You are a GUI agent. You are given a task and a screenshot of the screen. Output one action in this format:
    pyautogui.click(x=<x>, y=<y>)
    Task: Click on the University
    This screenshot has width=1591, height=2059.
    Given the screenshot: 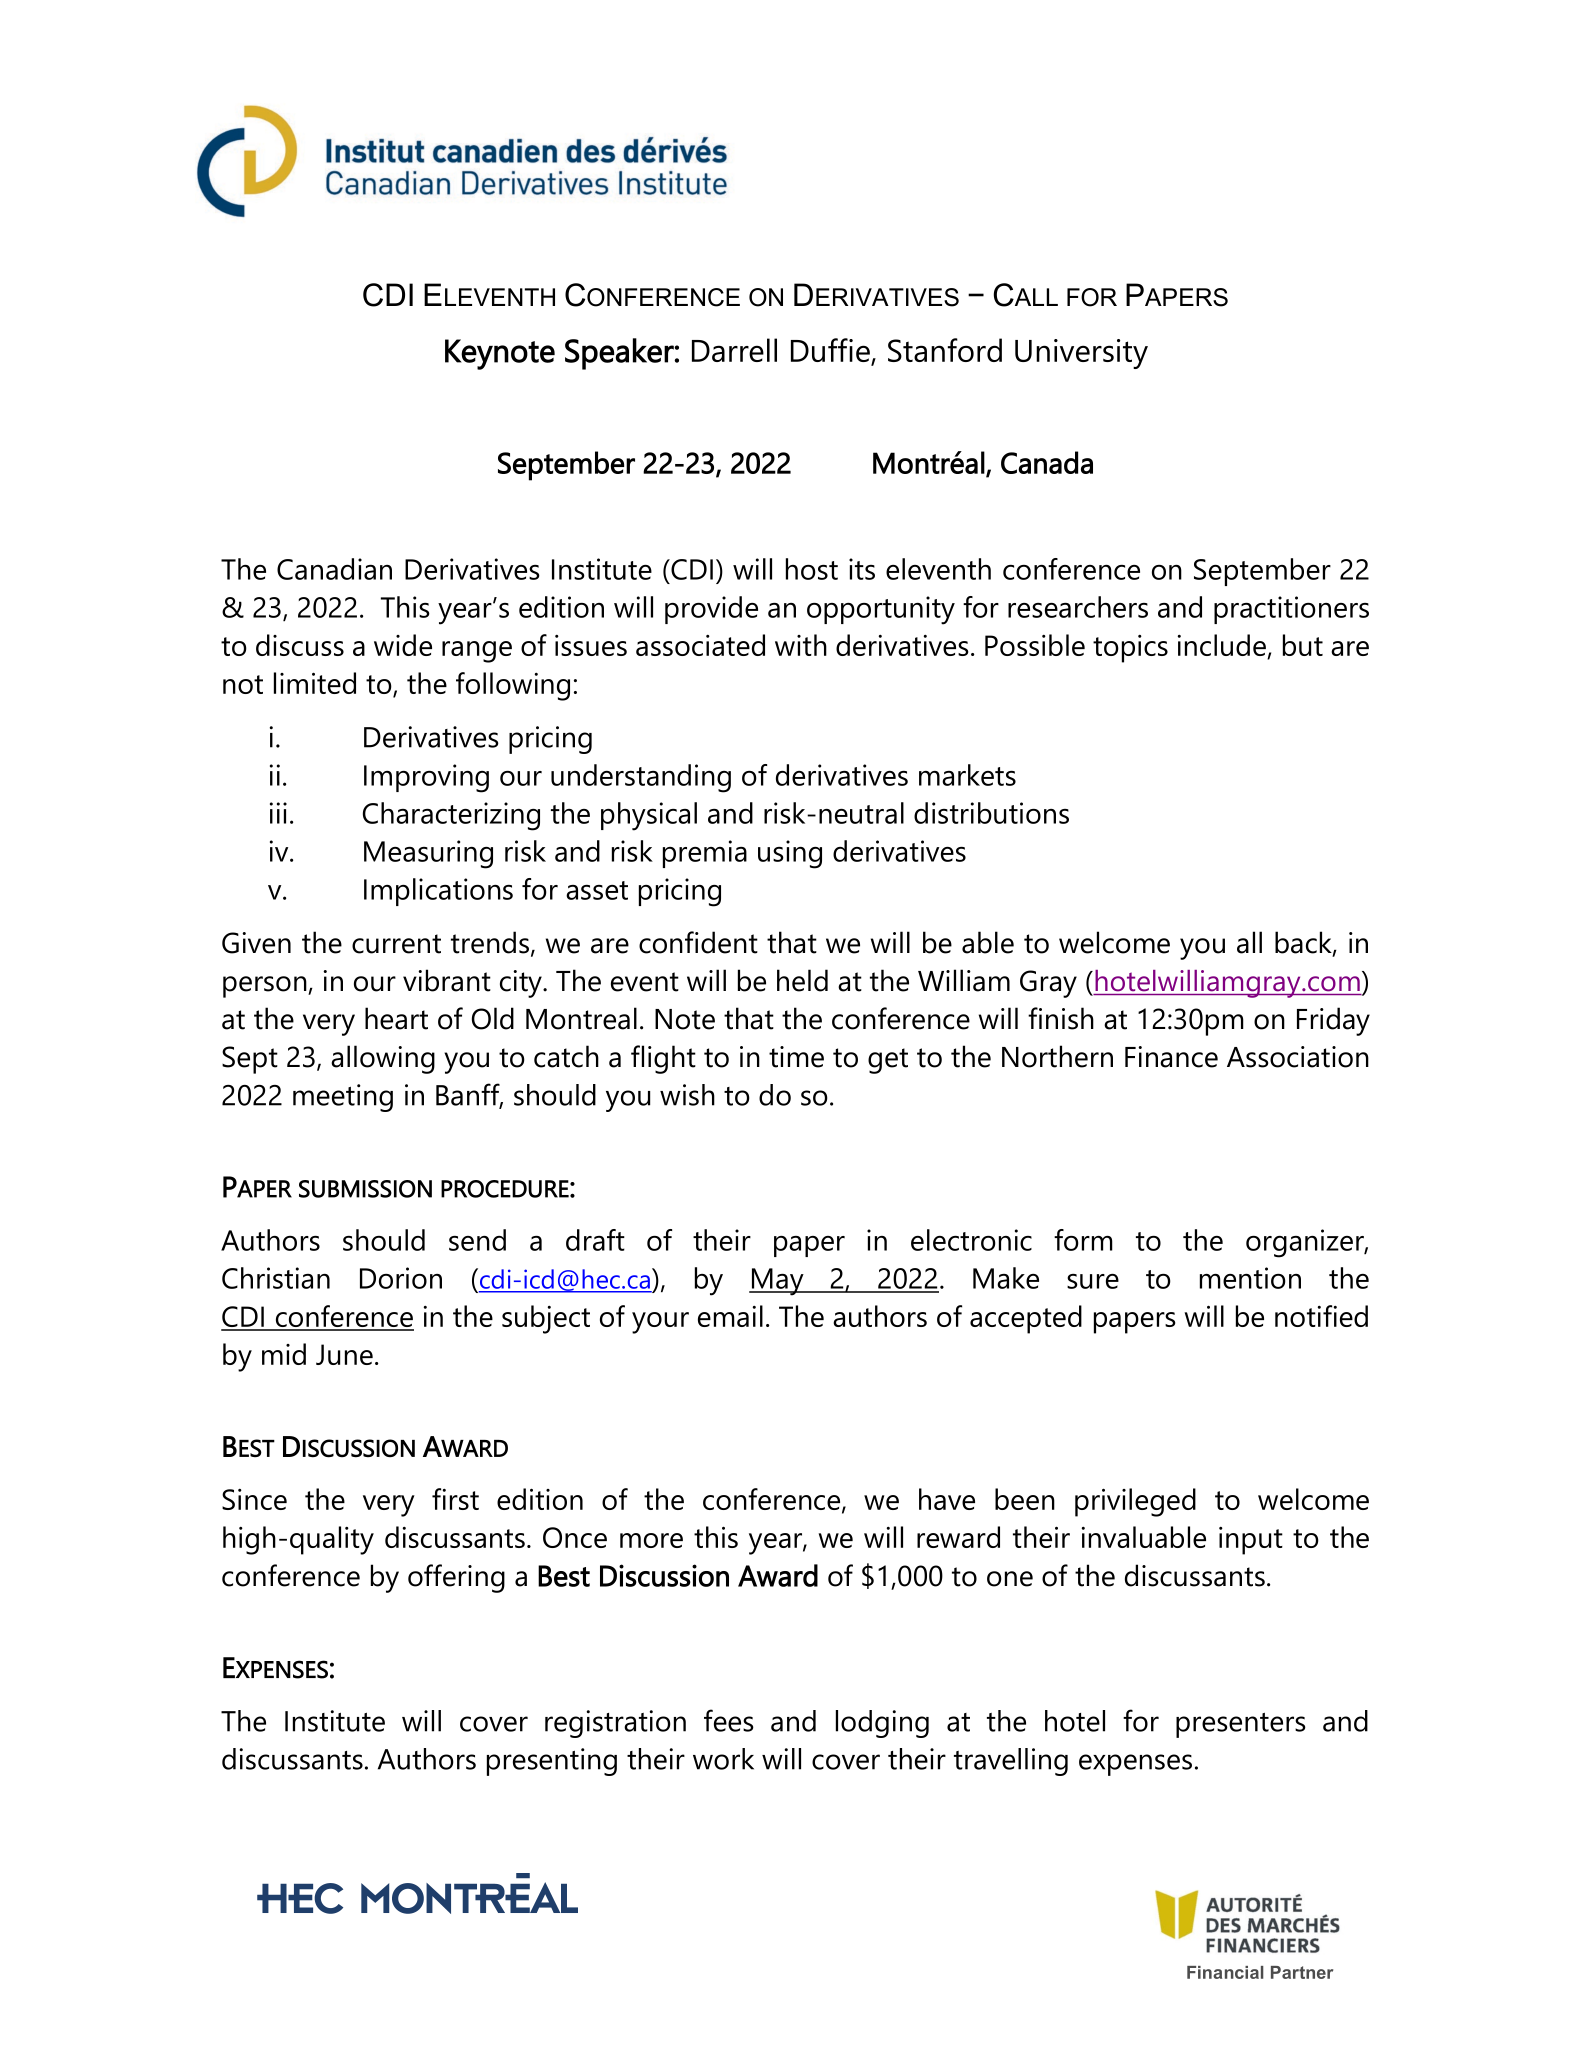 What is the action you would take?
    pyautogui.click(x=1081, y=354)
